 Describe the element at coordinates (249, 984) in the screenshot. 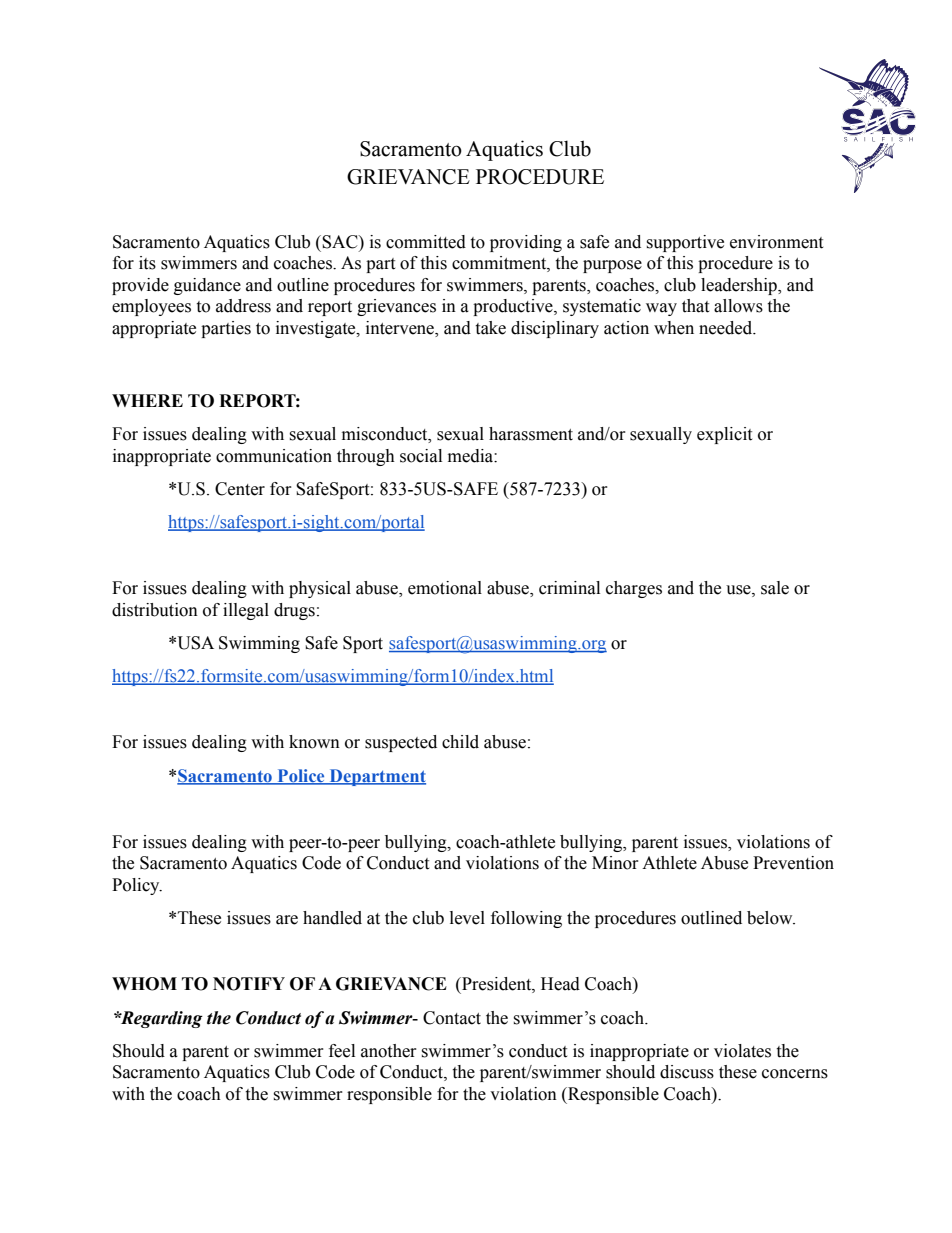

I see `NOTIFY` at that location.
